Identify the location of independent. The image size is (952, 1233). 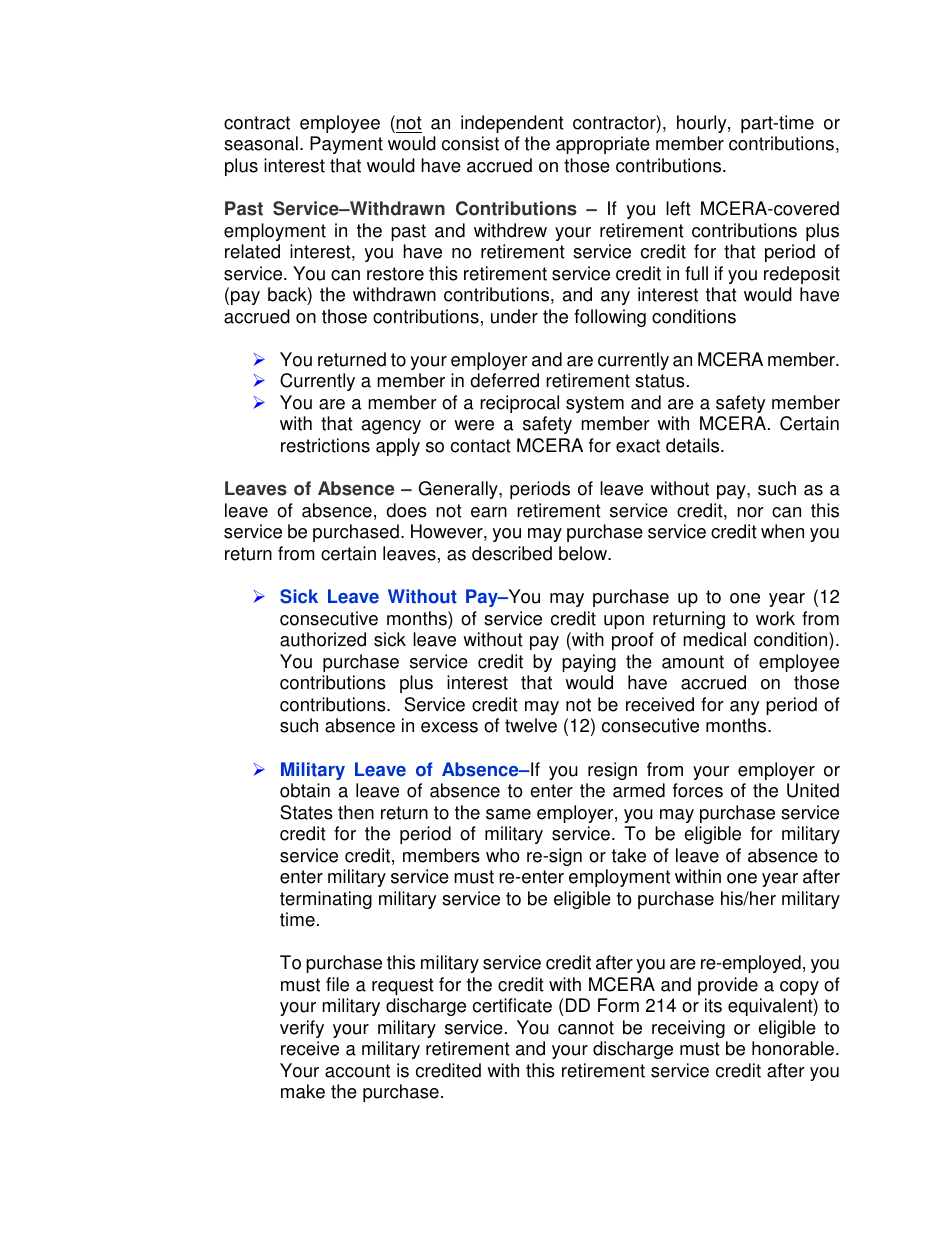
(512, 124).
